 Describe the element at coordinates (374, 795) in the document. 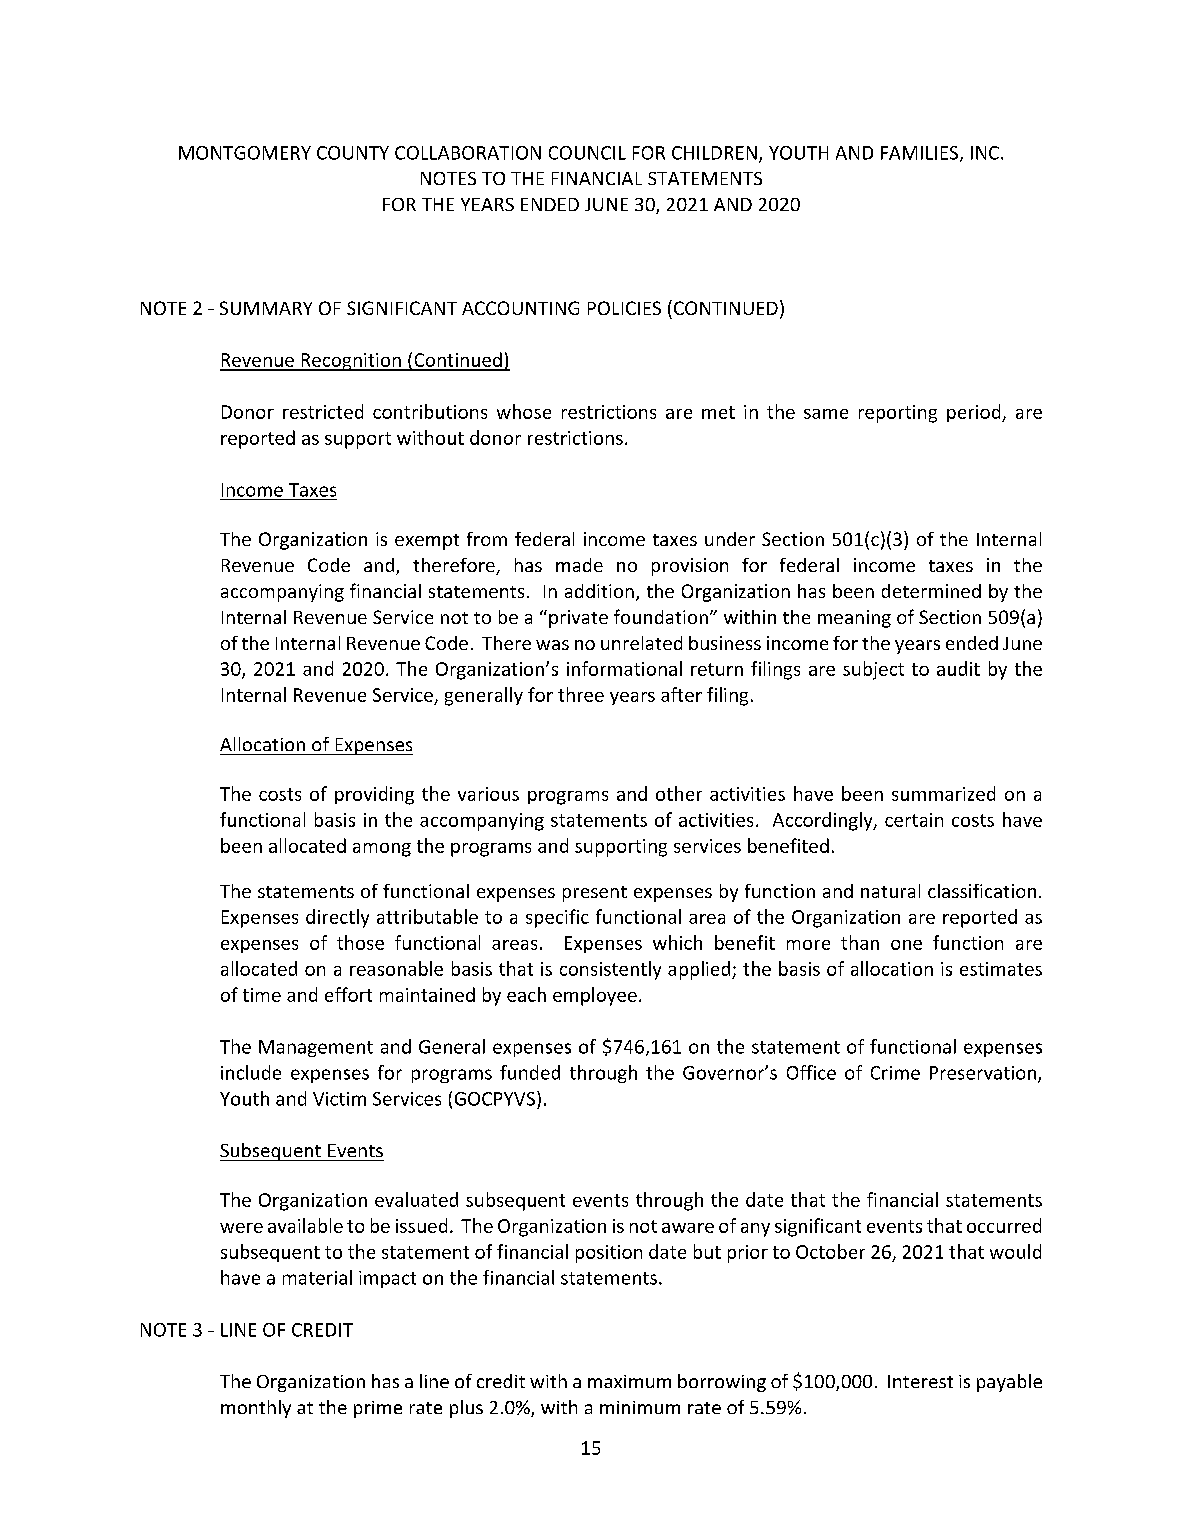

I see `providing` at that location.
